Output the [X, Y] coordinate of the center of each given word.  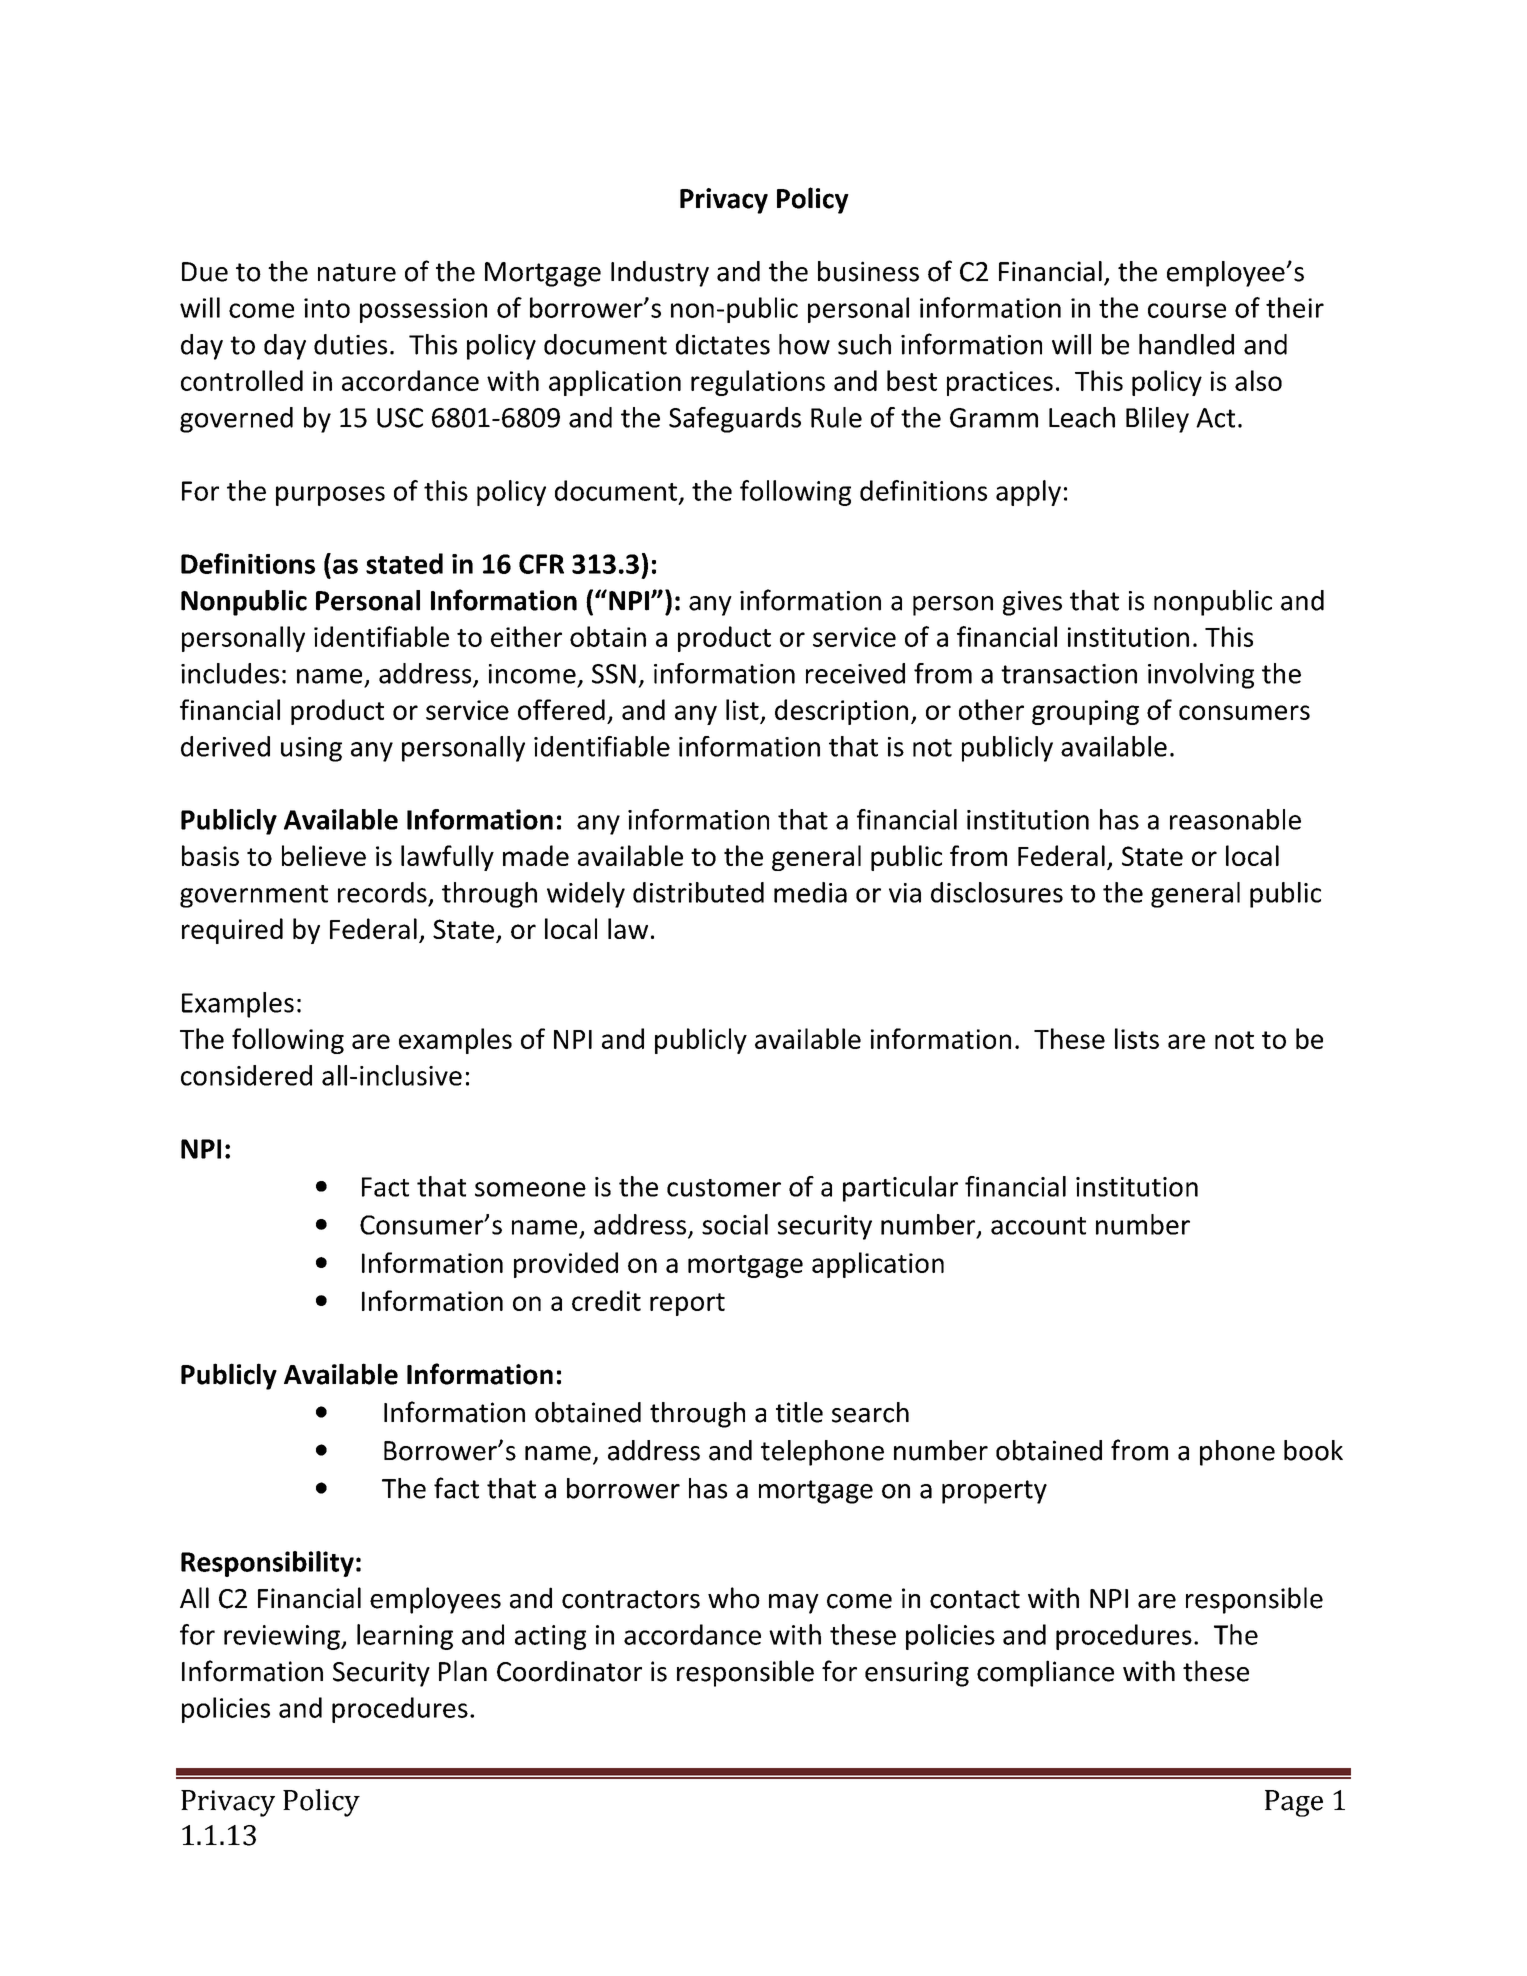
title [799, 1412]
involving [1201, 676]
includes [230, 673]
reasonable [1235, 819]
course [1187, 310]
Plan [463, 1671]
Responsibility [267, 1564]
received [855, 673]
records [382, 892]
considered [246, 1075]
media [810, 892]
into [327, 308]
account [1038, 1226]
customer [724, 1188]
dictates [723, 344]
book [1313, 1450]
